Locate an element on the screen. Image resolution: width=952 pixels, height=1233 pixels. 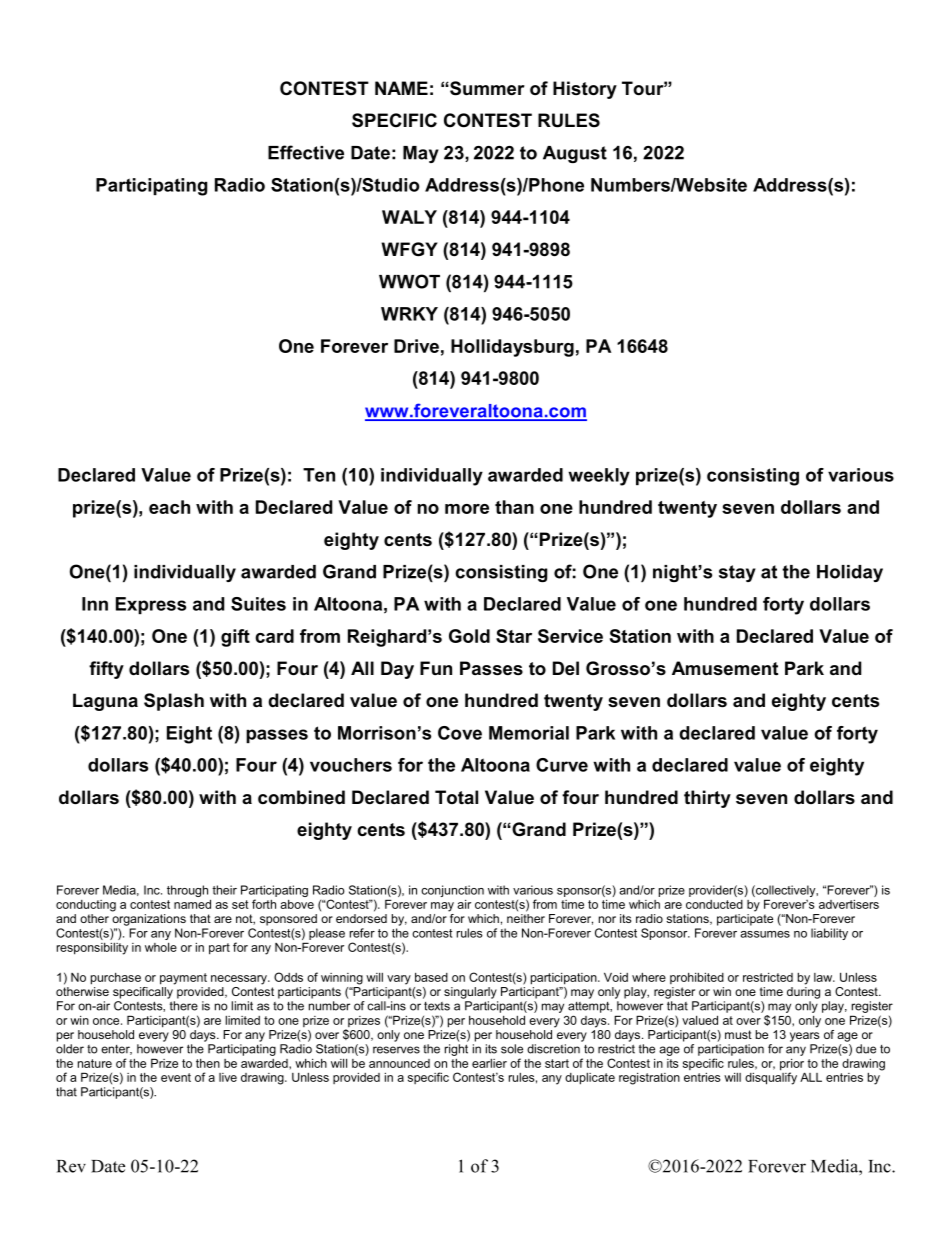
right is located at coordinates (456, 1050).
